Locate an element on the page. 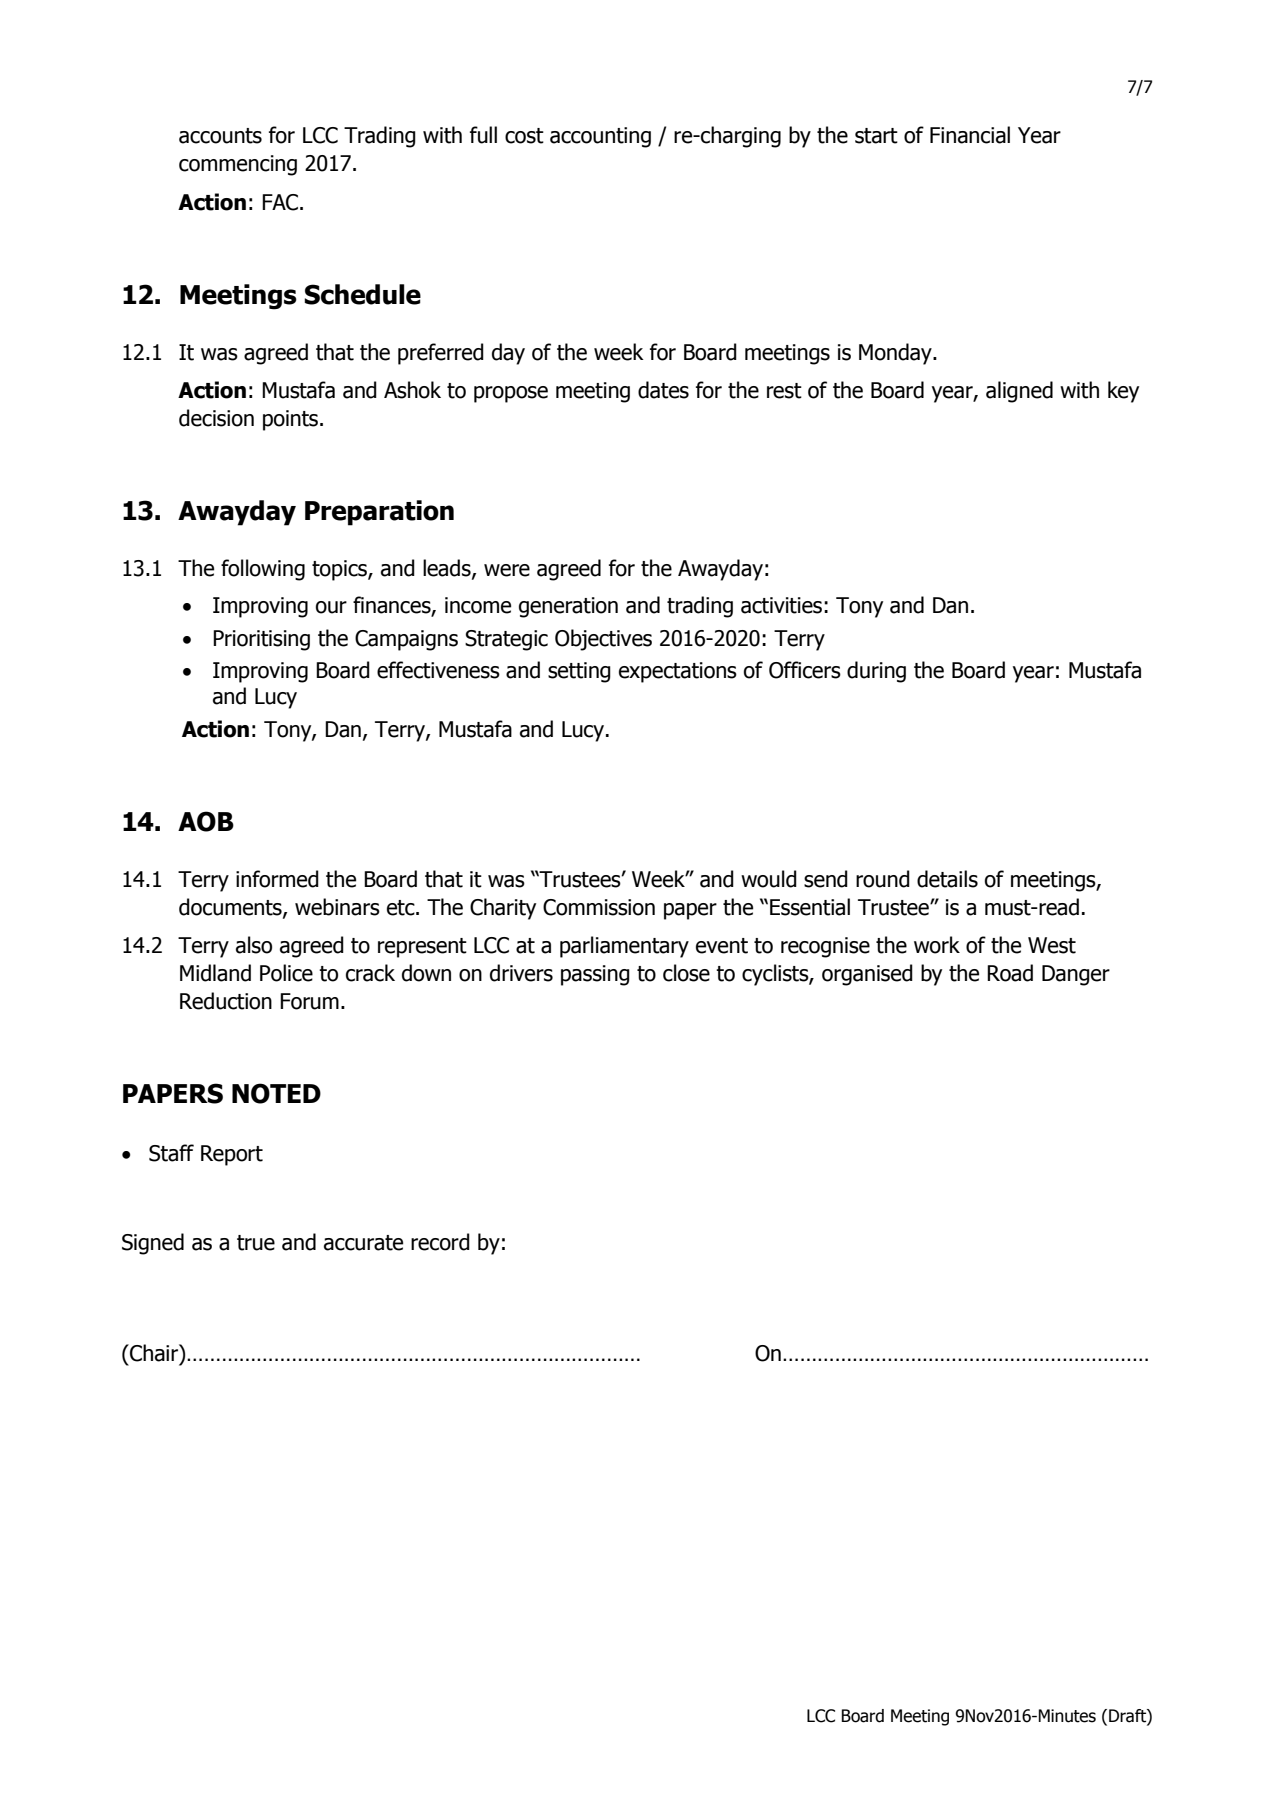  passing is located at coordinates (595, 975).
